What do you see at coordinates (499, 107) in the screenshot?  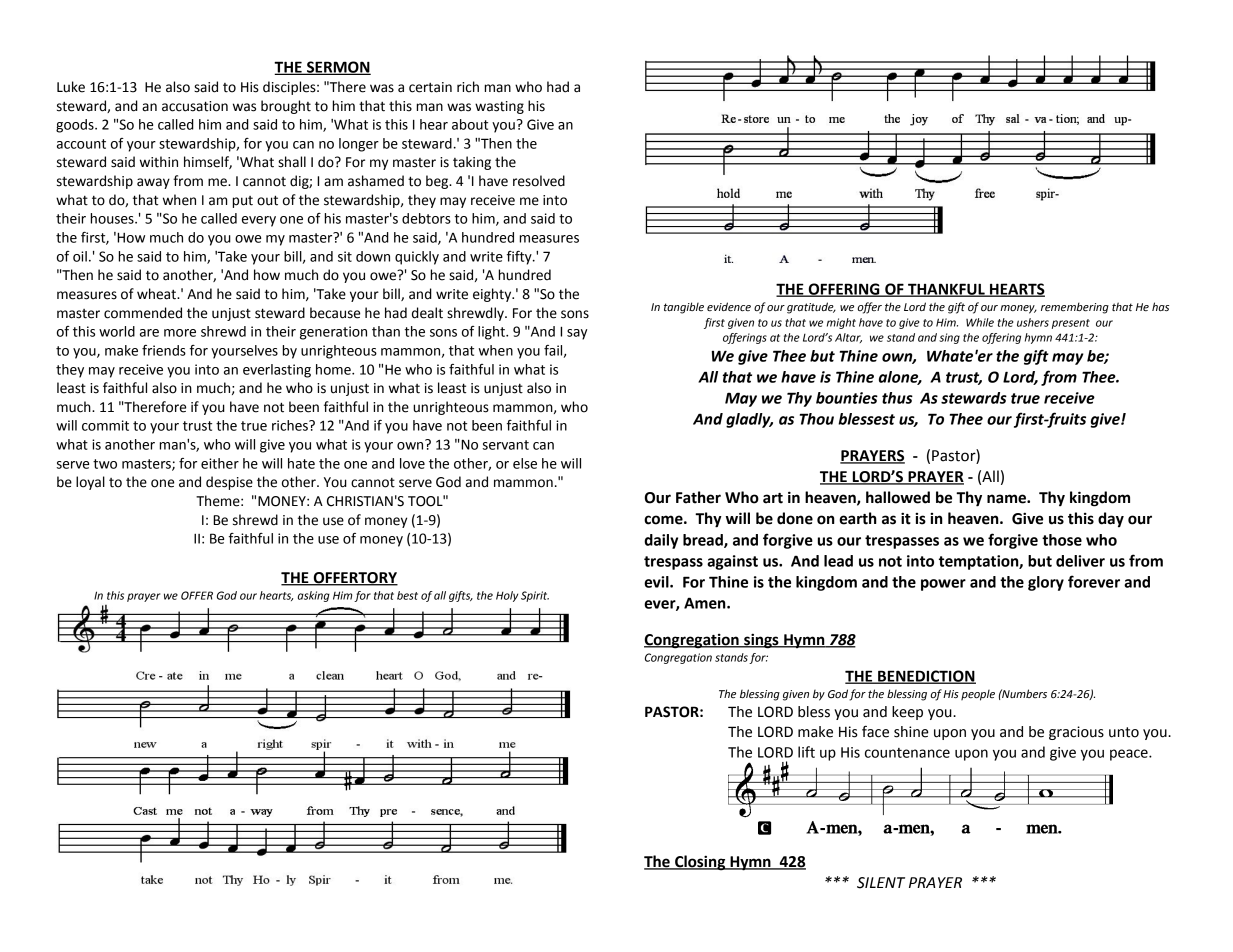 I see `wasting` at bounding box center [499, 107].
